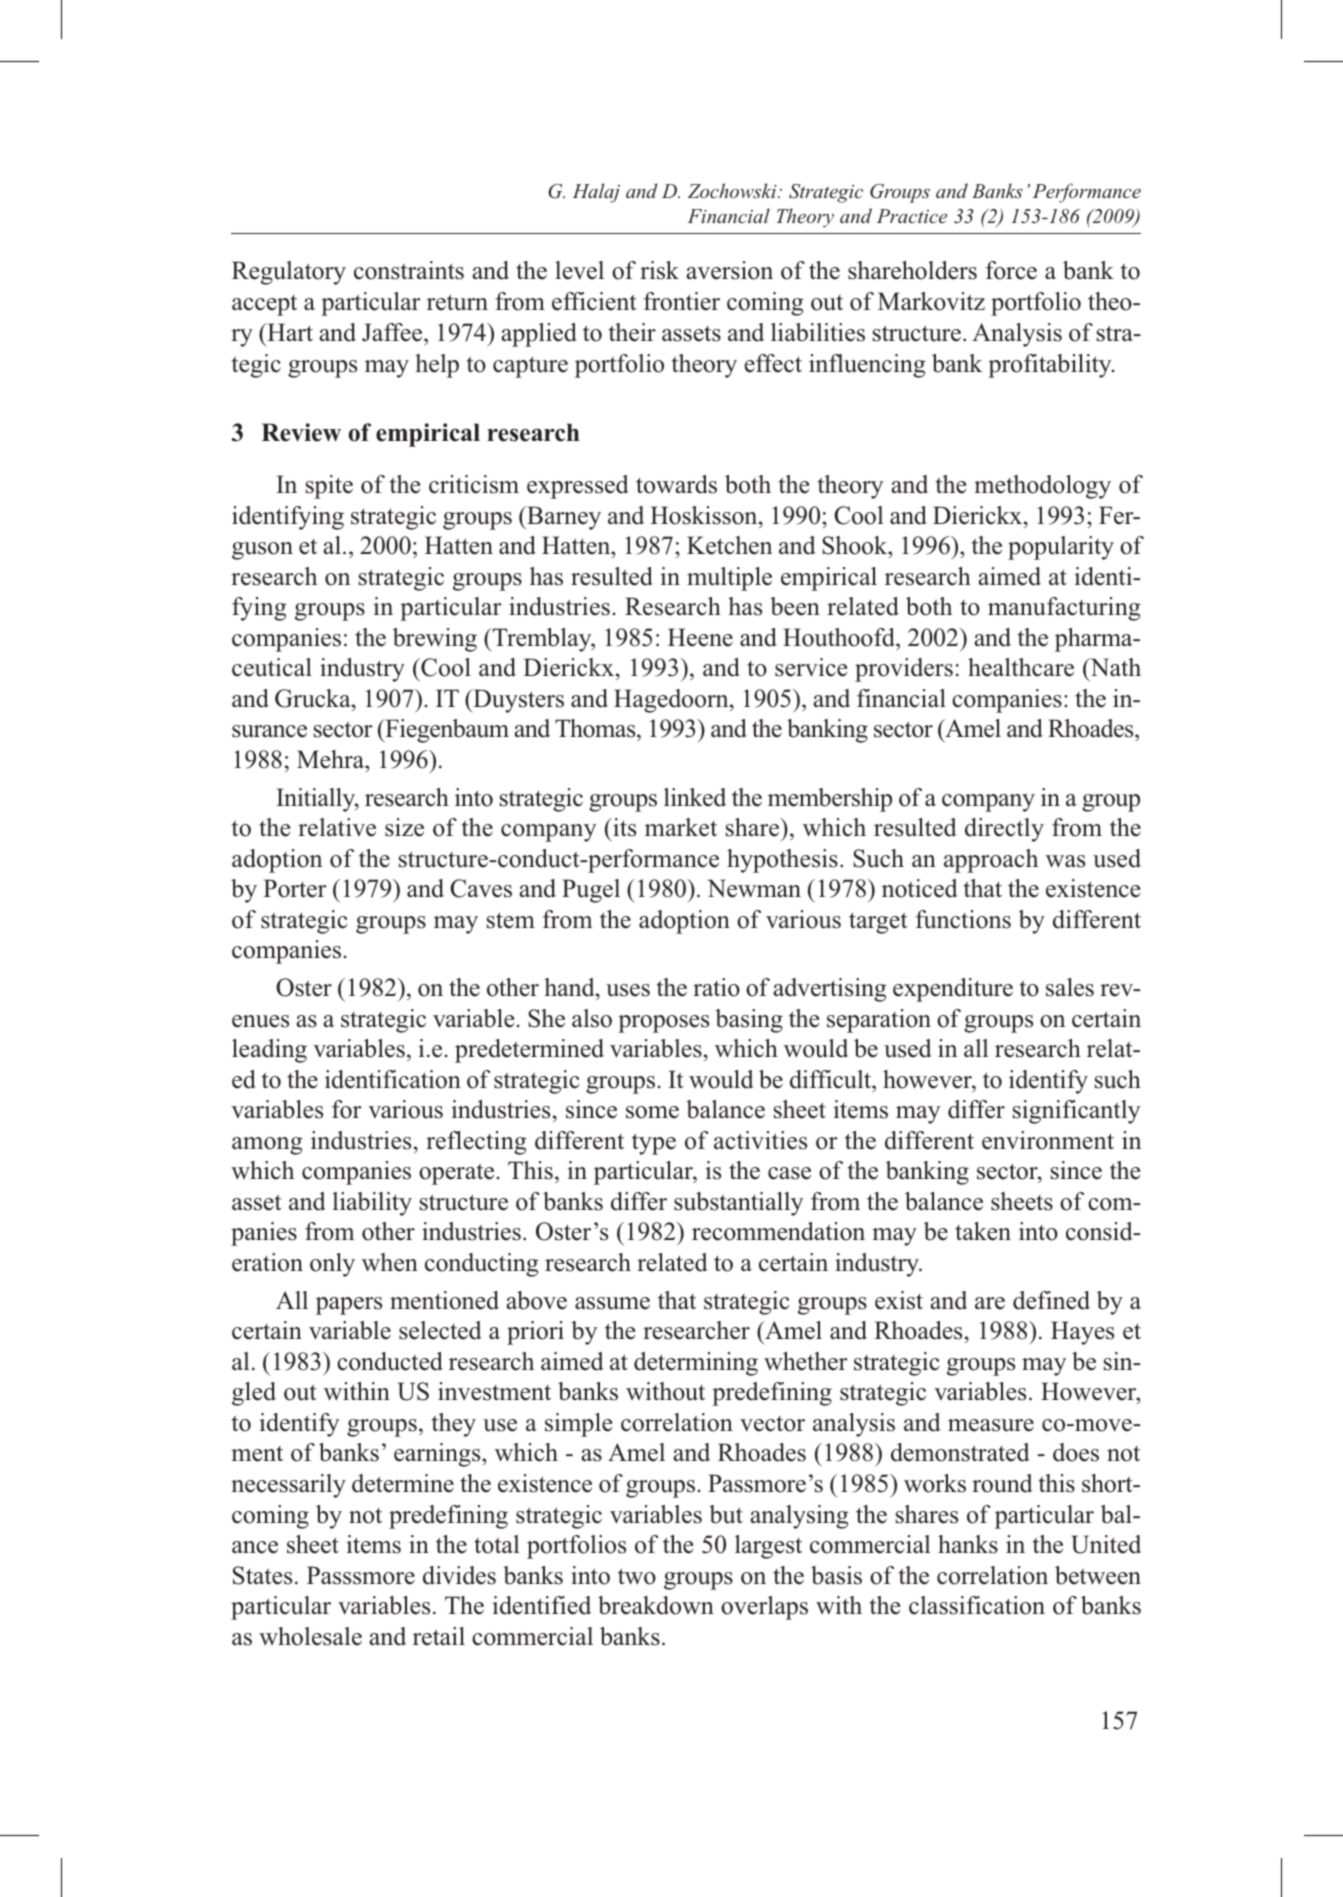  I want to click on been, so click(795, 606).
